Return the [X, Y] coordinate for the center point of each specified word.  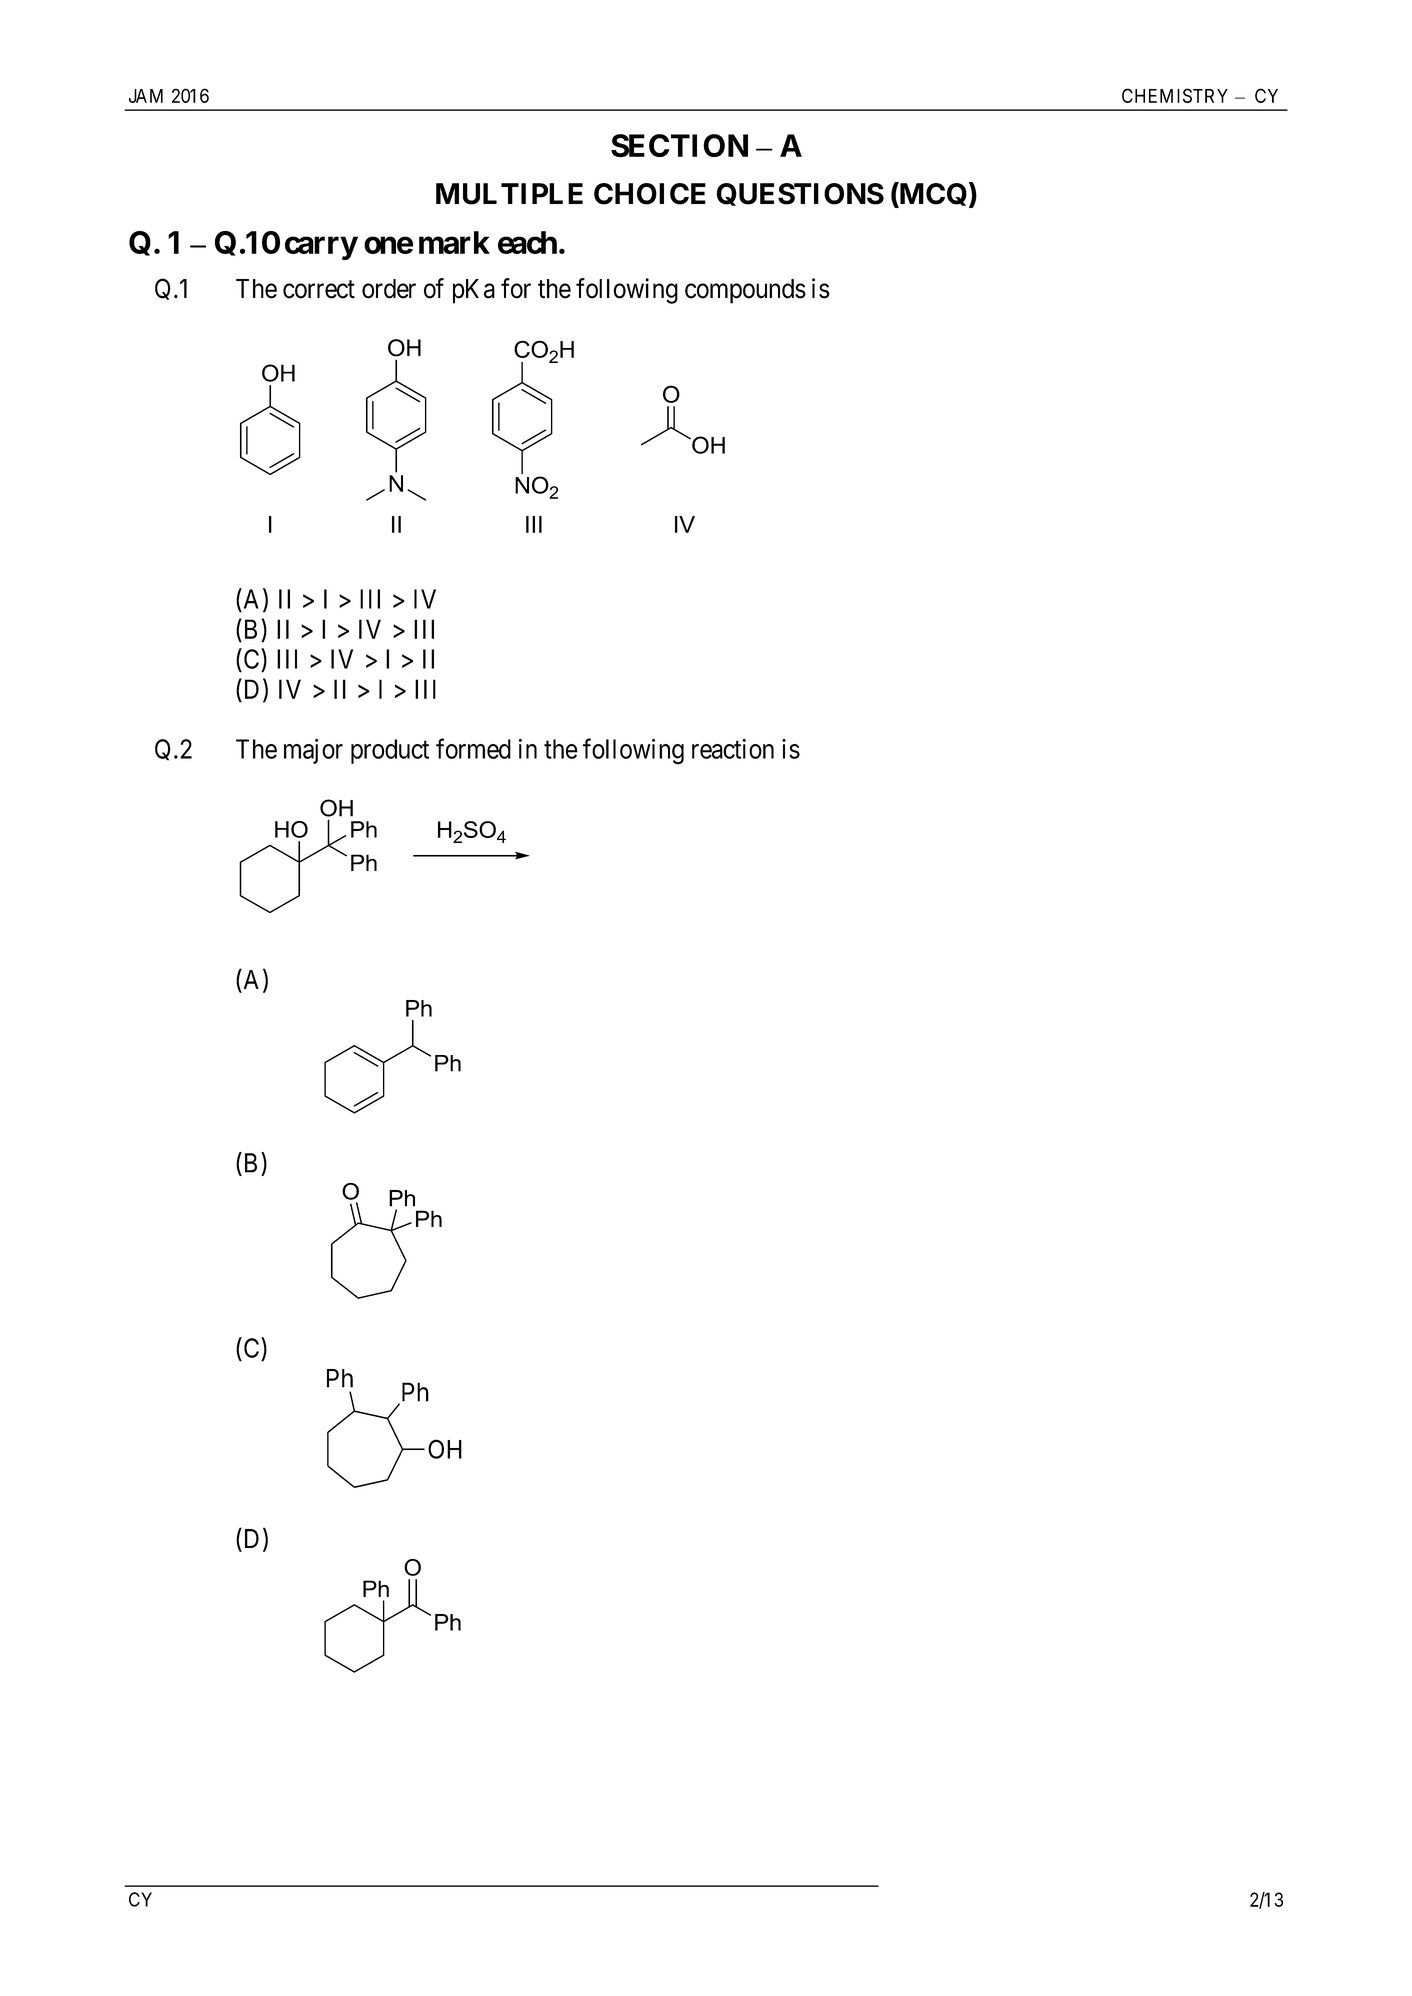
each [527, 242]
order [389, 289]
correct [319, 289]
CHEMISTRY [1175, 95]
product [390, 751]
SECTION [679, 146]
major [313, 751]
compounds [745, 291]
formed [473, 748]
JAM [146, 96]
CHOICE [650, 194]
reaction [733, 749]
